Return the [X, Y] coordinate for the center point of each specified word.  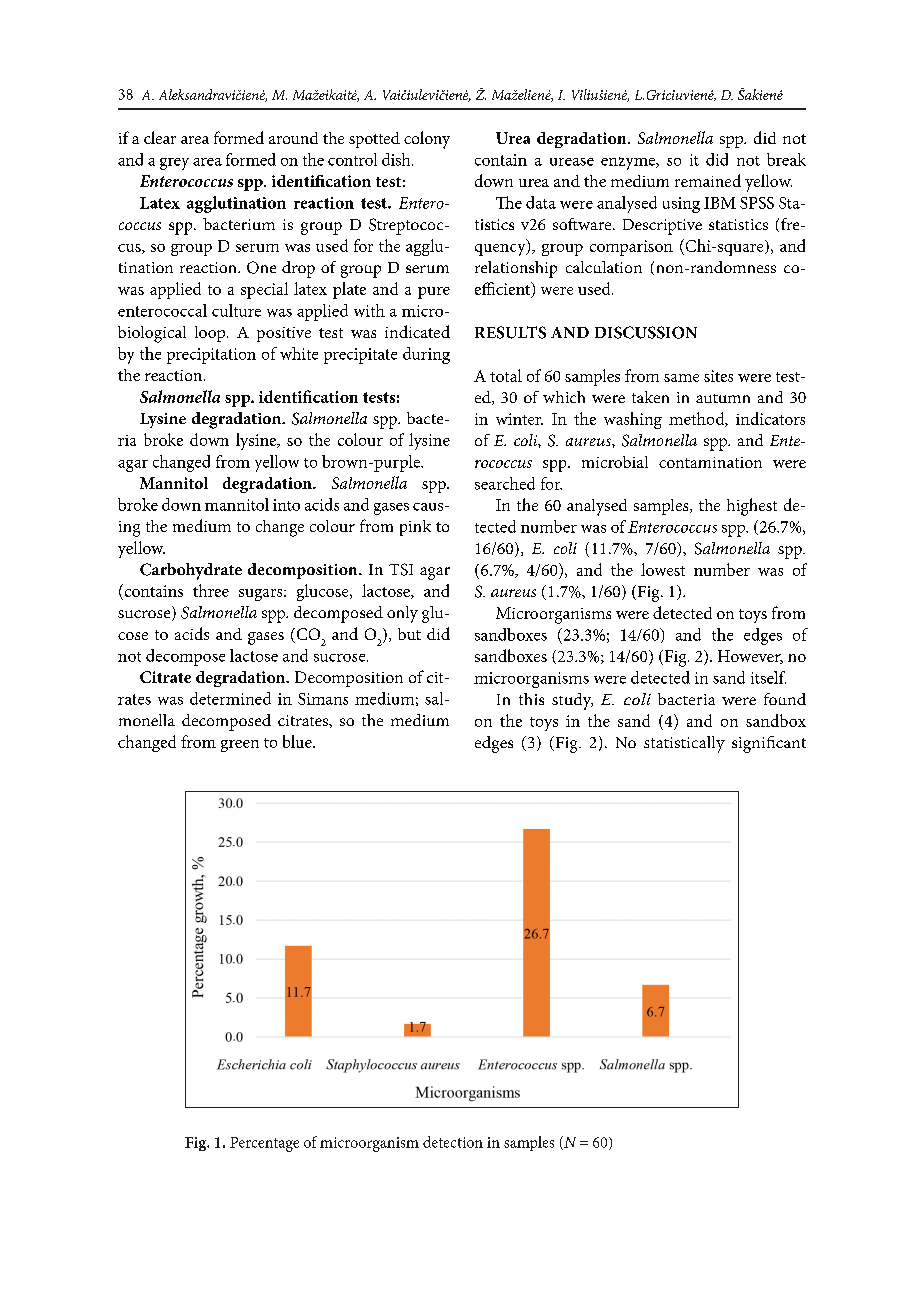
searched [505, 483]
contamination [710, 462]
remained [708, 180]
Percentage [264, 1144]
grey [174, 164]
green [240, 746]
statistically [684, 744]
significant [769, 744]
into [286, 505]
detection [453, 1142]
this [531, 699]
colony [427, 140]
